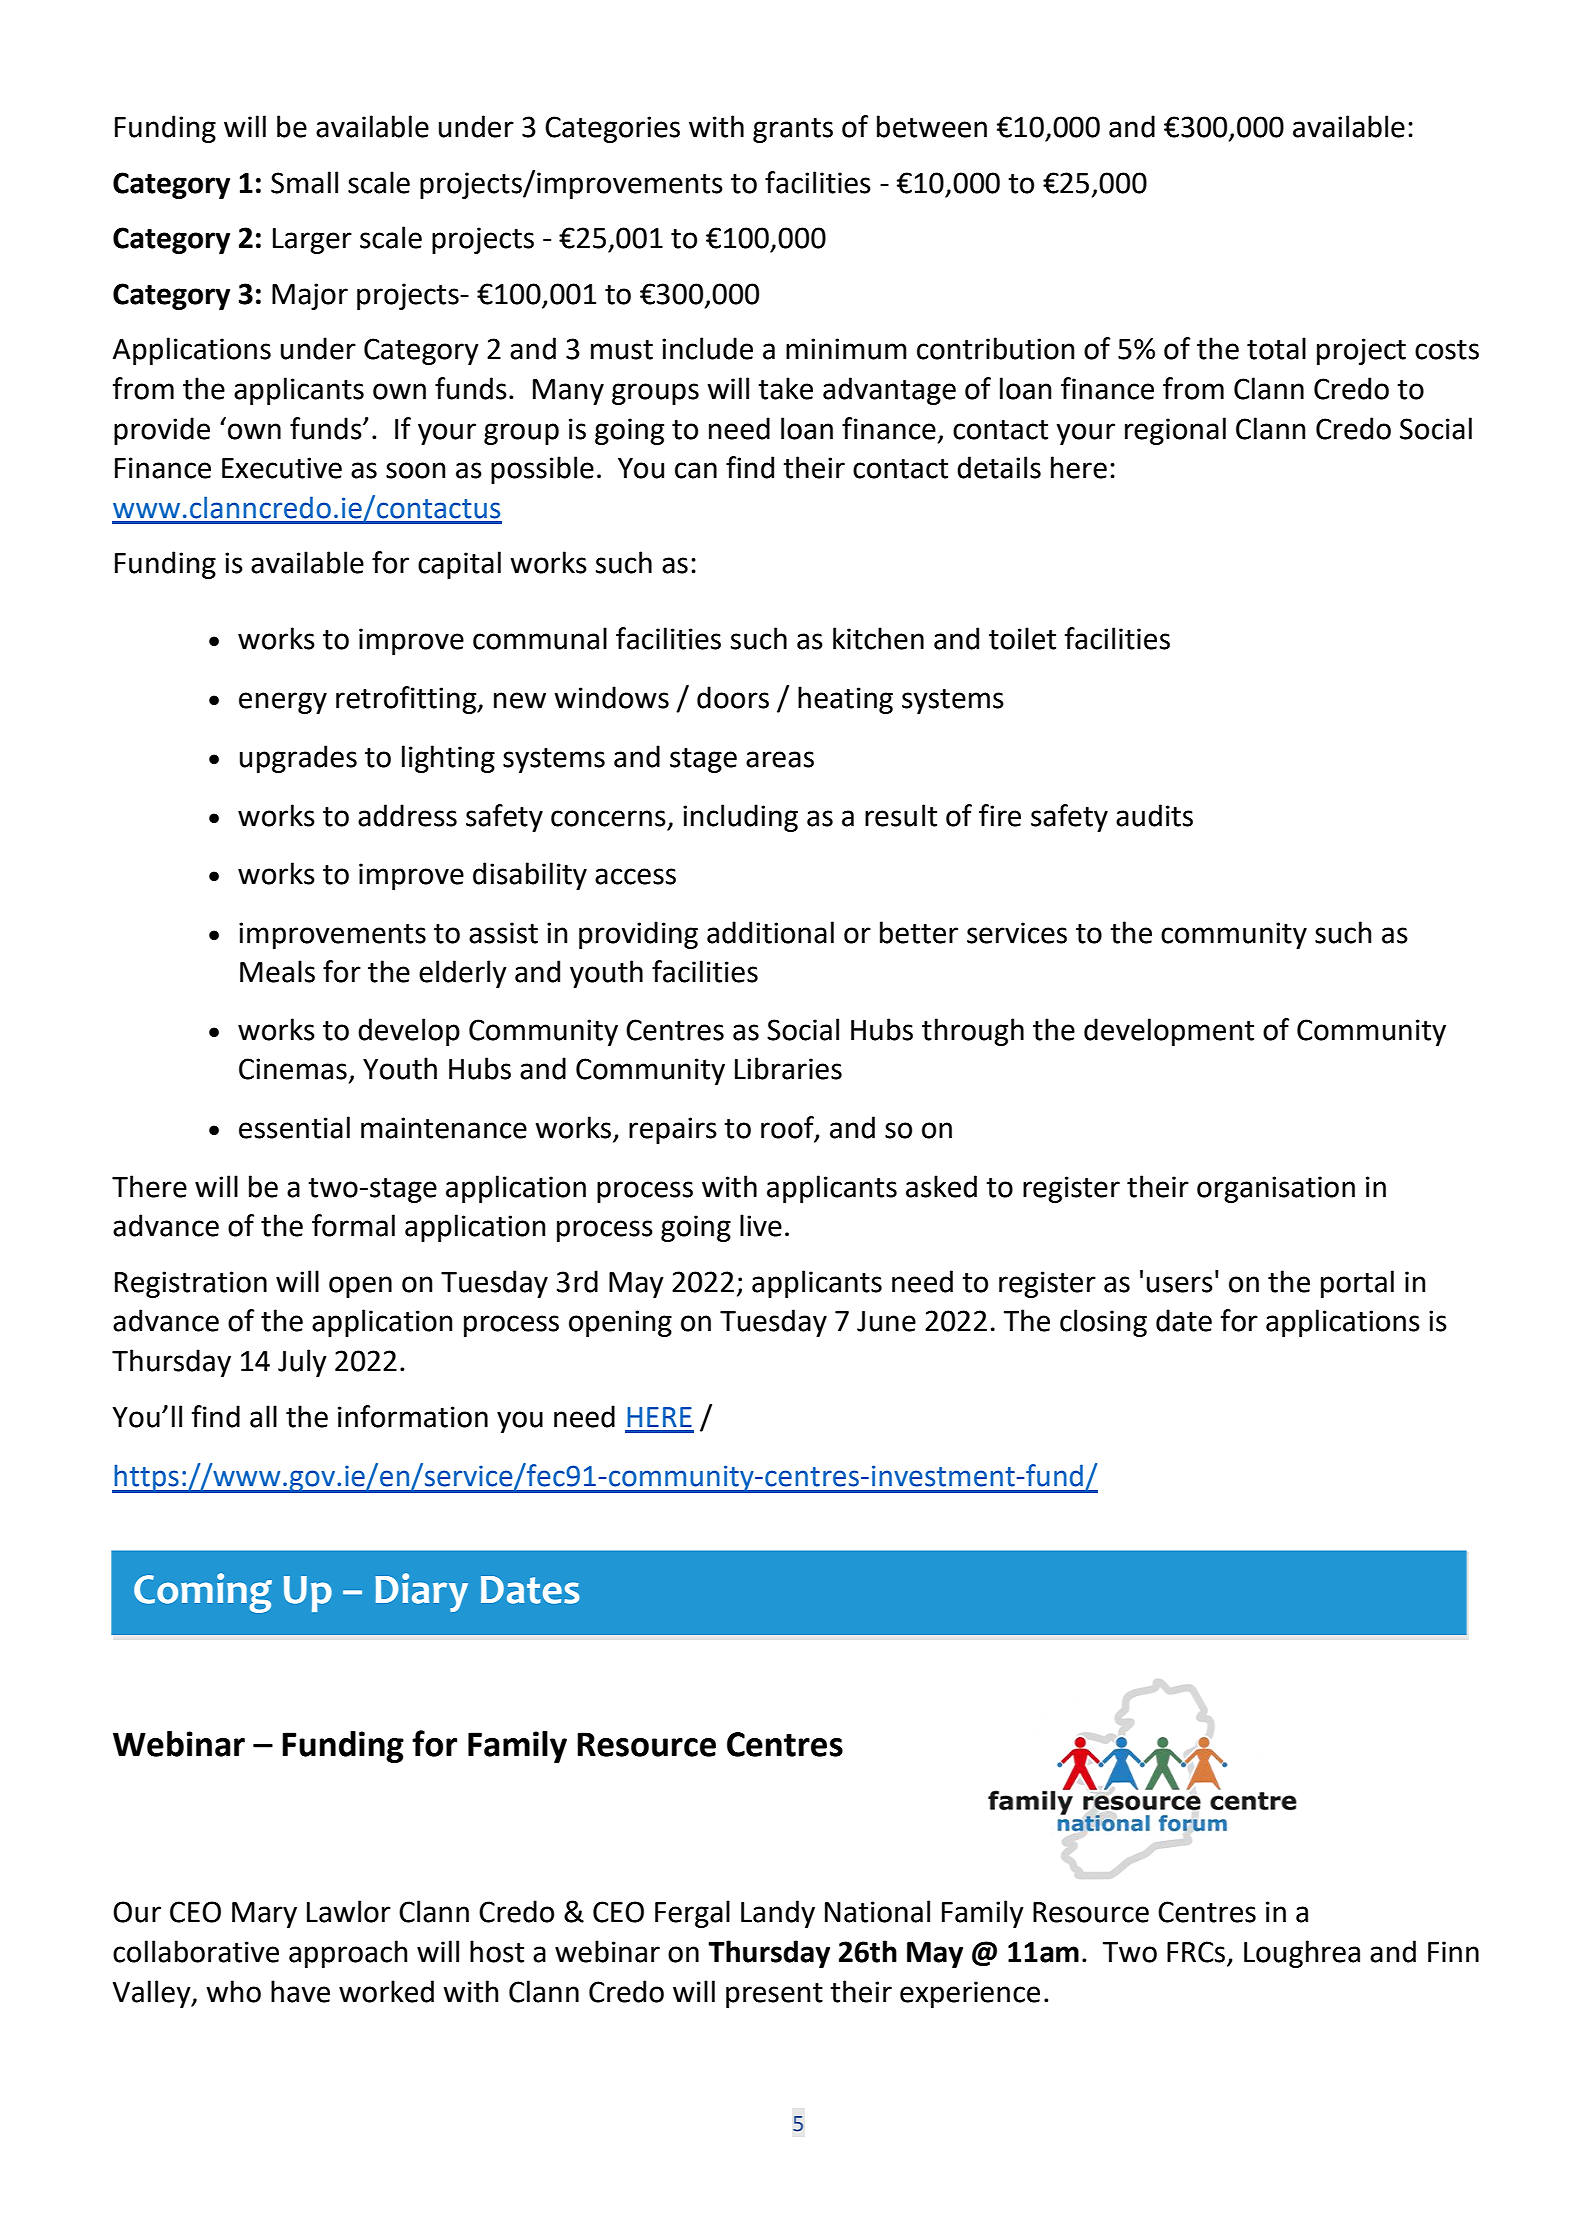 The height and width of the document is (2231, 1578). What do you see at coordinates (878, 638) in the document?
I see `kitchen` at bounding box center [878, 638].
